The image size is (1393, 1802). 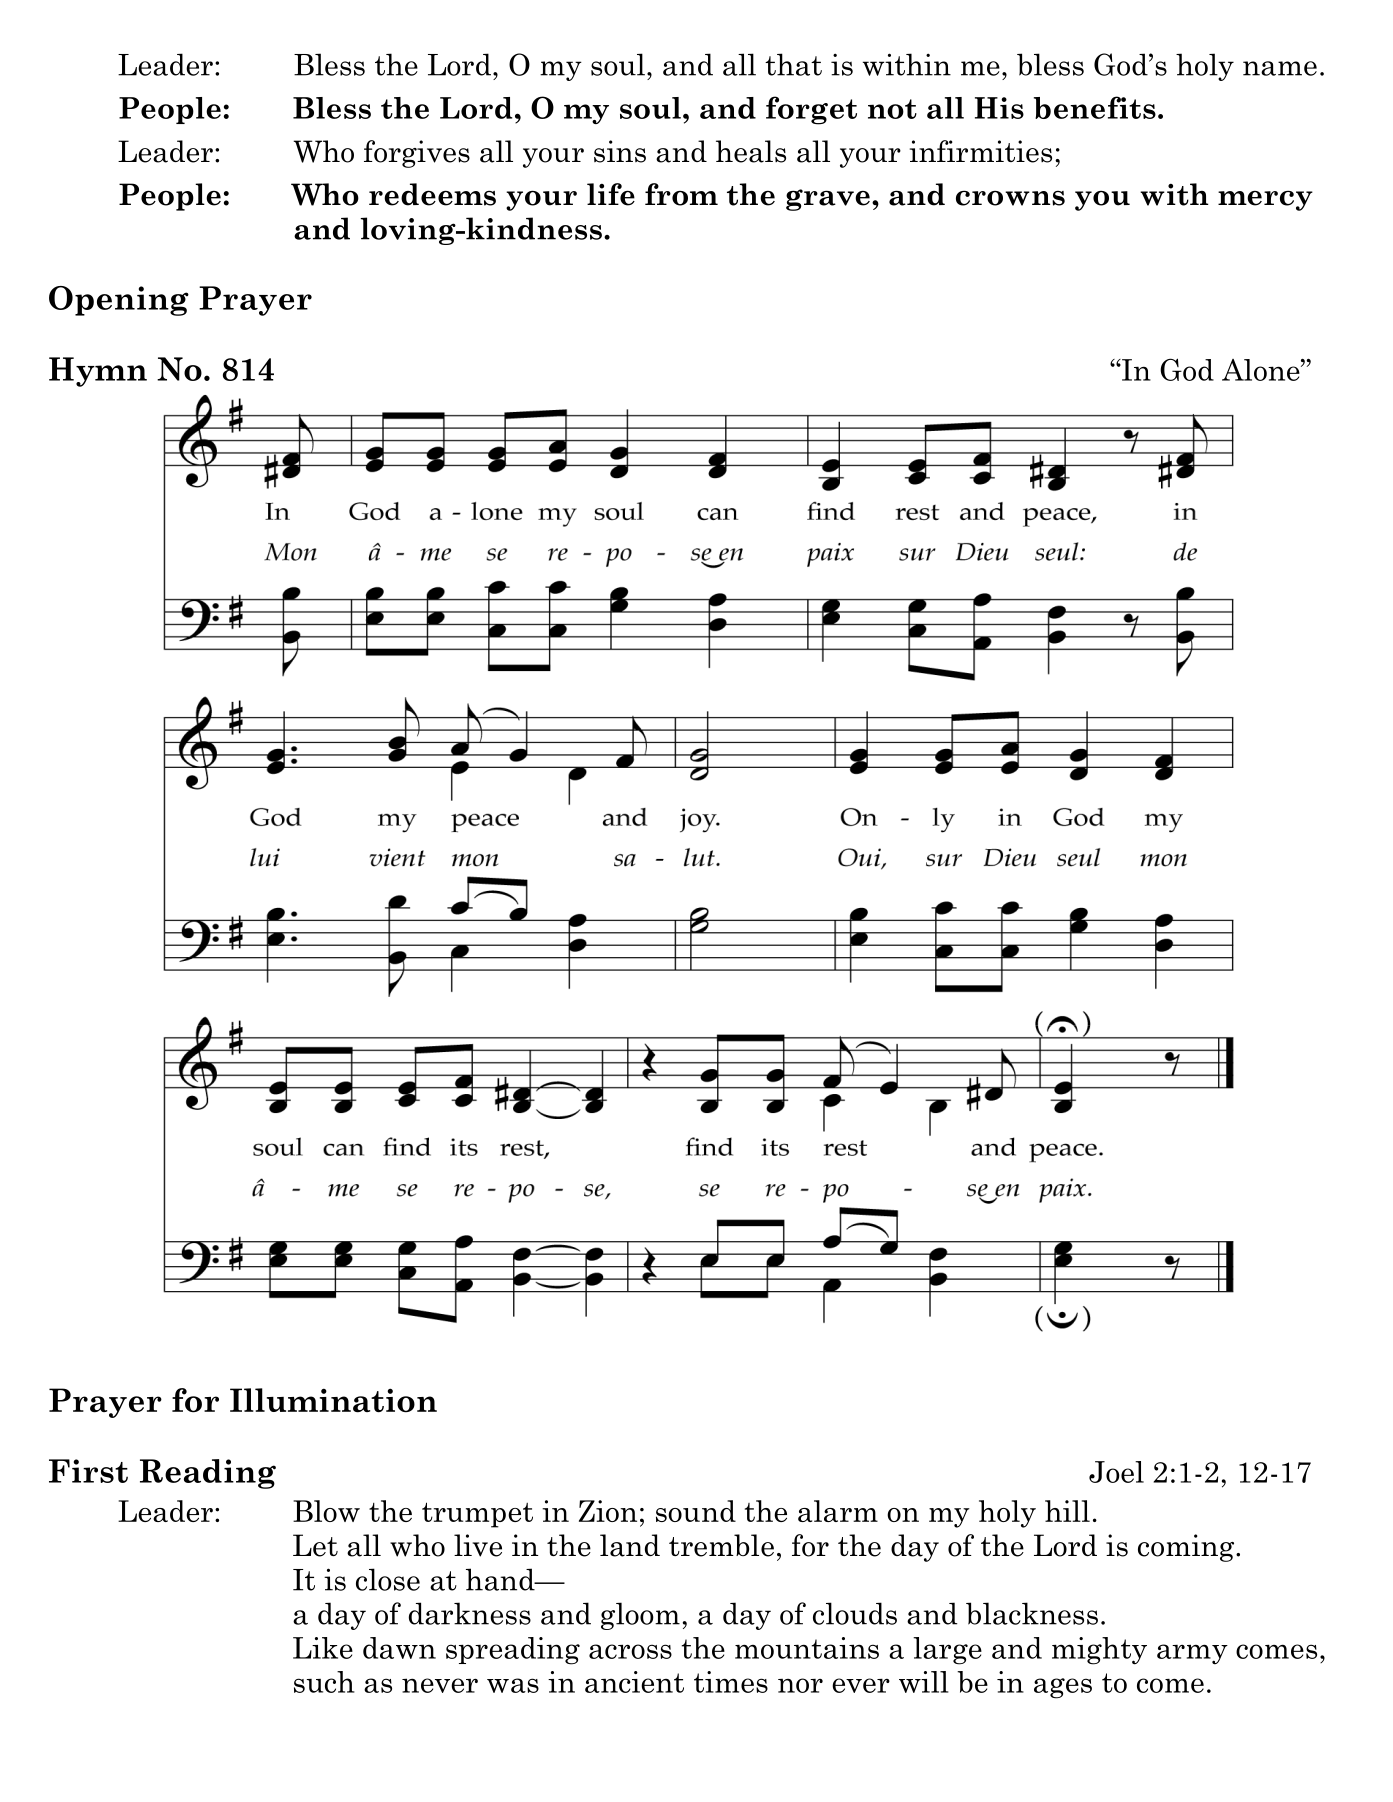 I want to click on Hymn, so click(x=98, y=372).
